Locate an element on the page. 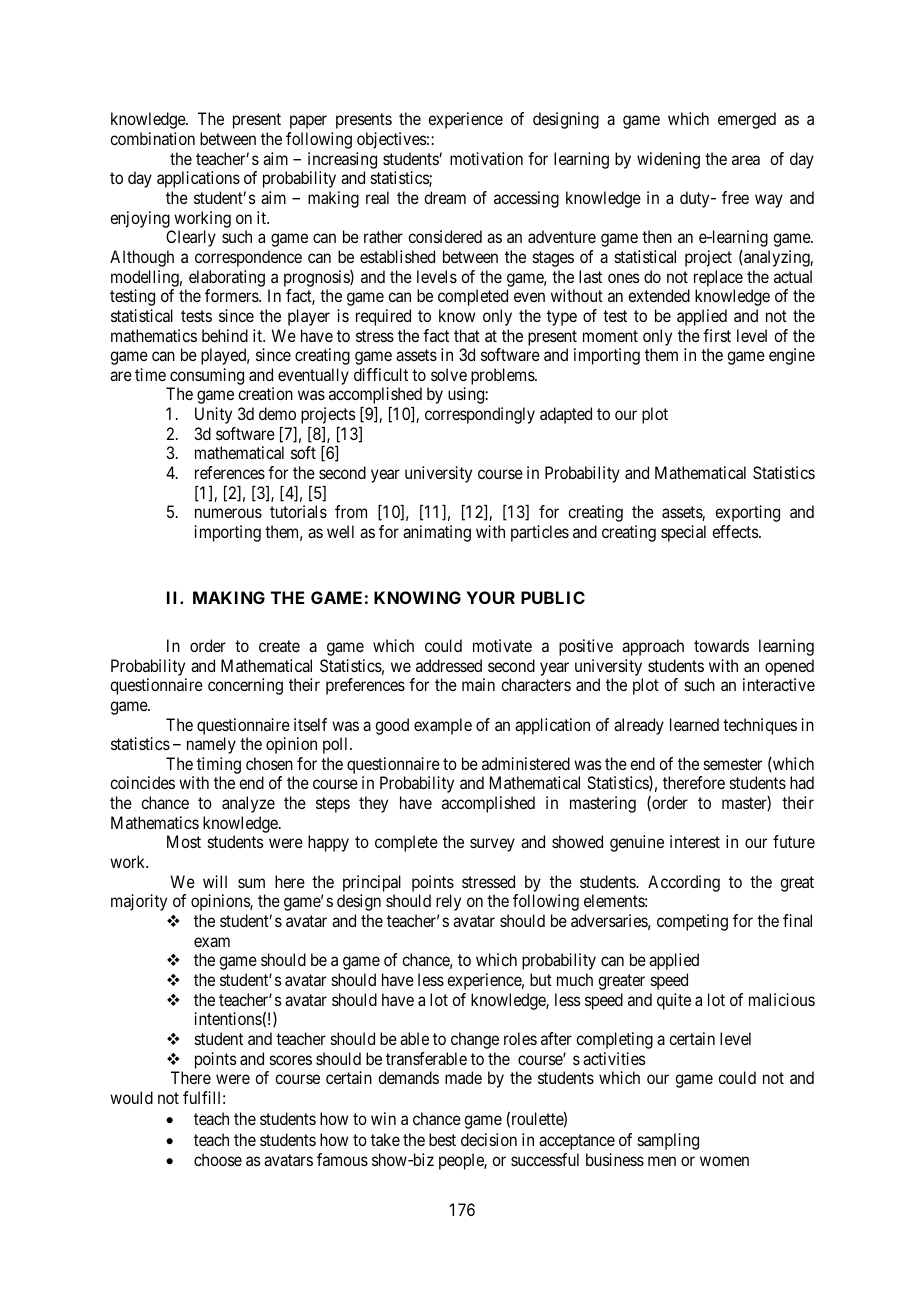 The height and width of the page is (1308, 924). rely is located at coordinates (448, 902).
